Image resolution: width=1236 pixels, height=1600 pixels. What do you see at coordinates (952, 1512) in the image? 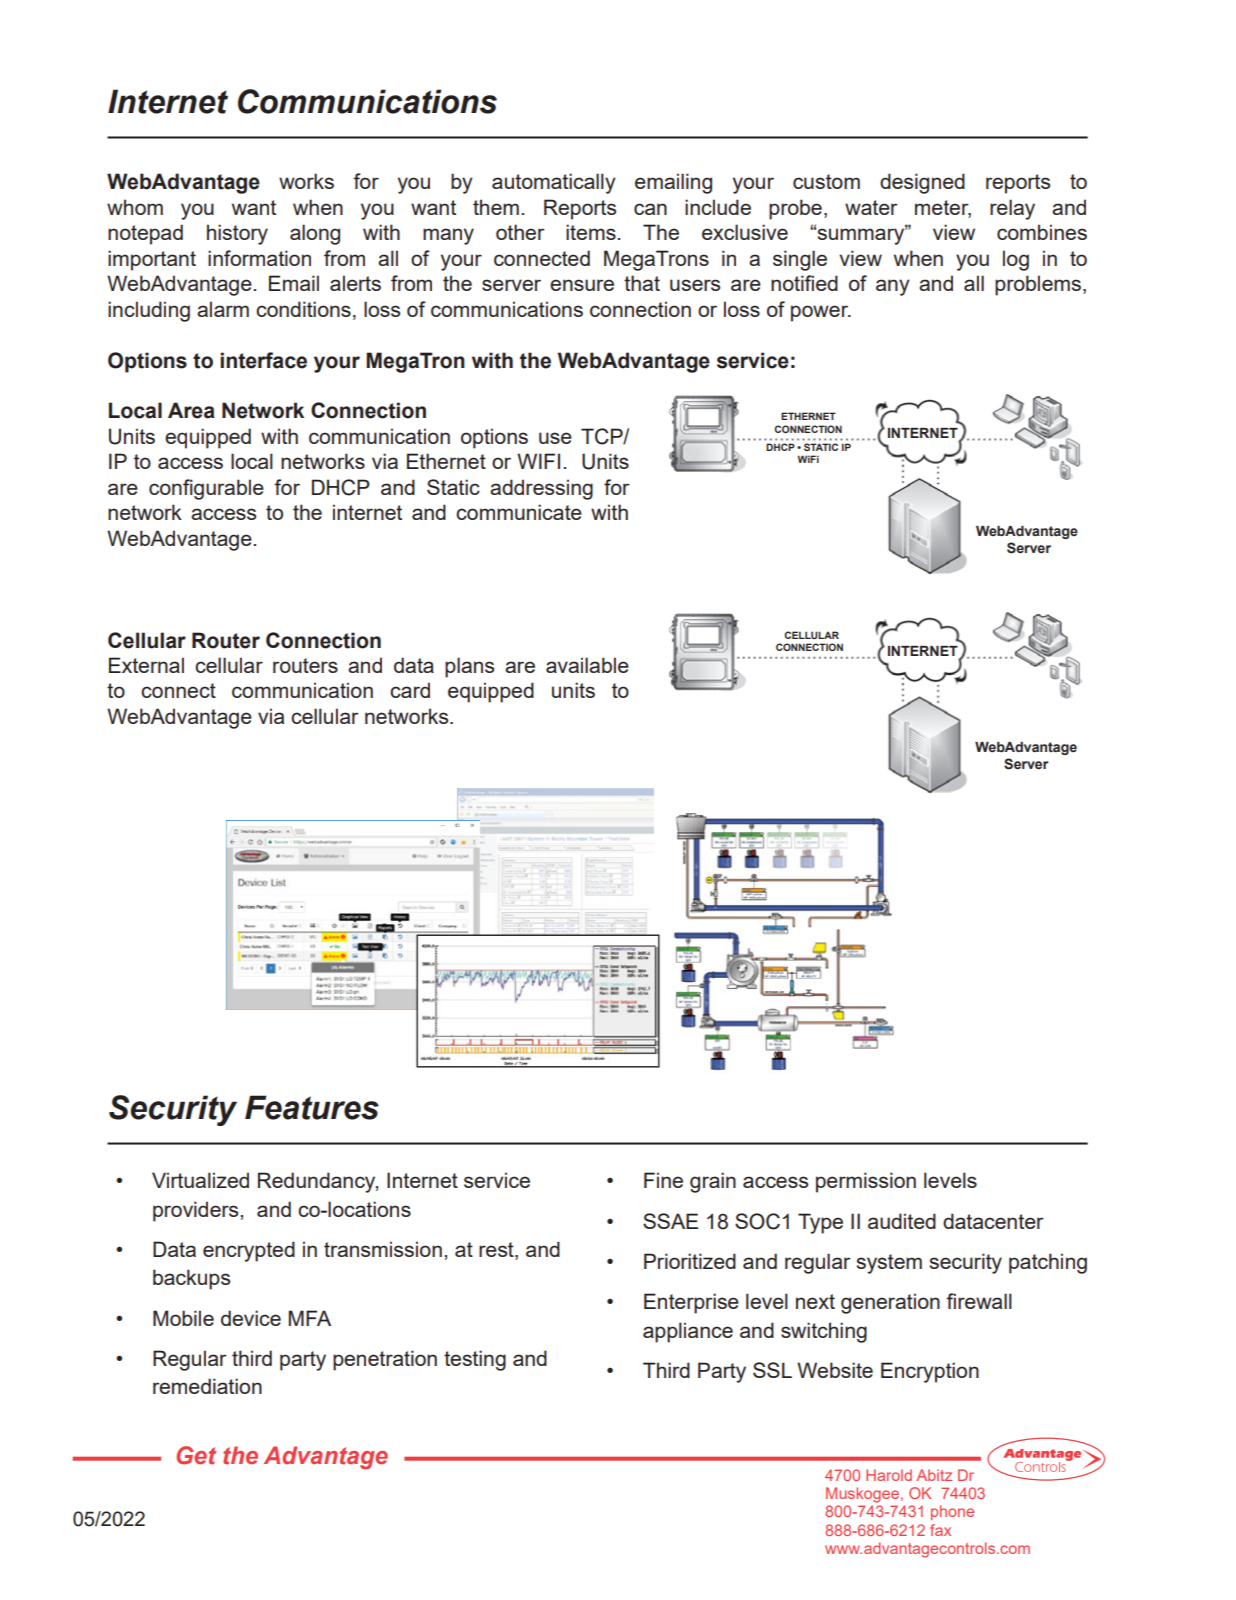
I see `phone` at bounding box center [952, 1512].
